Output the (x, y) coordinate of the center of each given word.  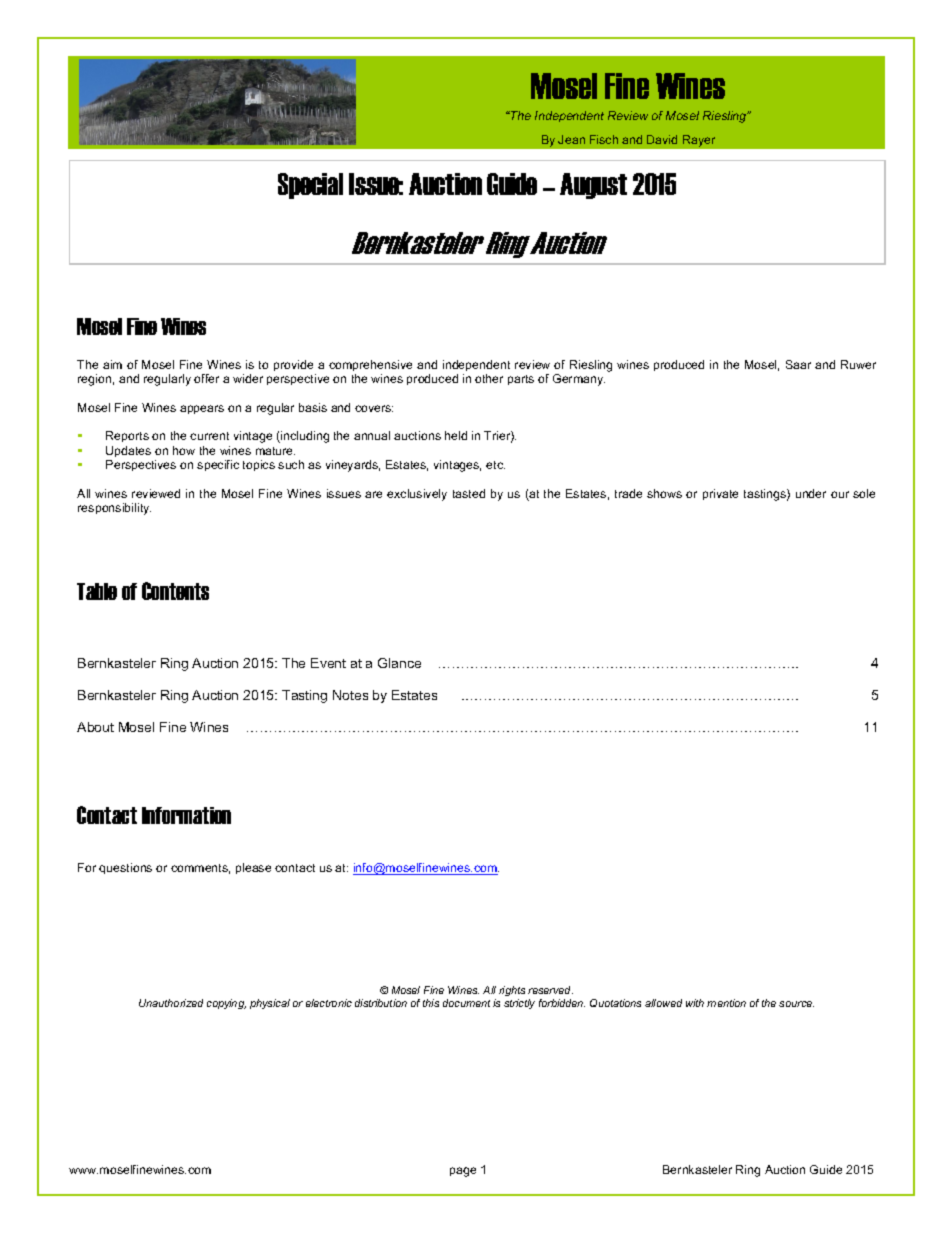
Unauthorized (171, 1003)
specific (218, 465)
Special (310, 186)
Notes (350, 695)
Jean (571, 139)
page (463, 1172)
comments (200, 869)
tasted (469, 493)
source (796, 1004)
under (811, 493)
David (662, 139)
